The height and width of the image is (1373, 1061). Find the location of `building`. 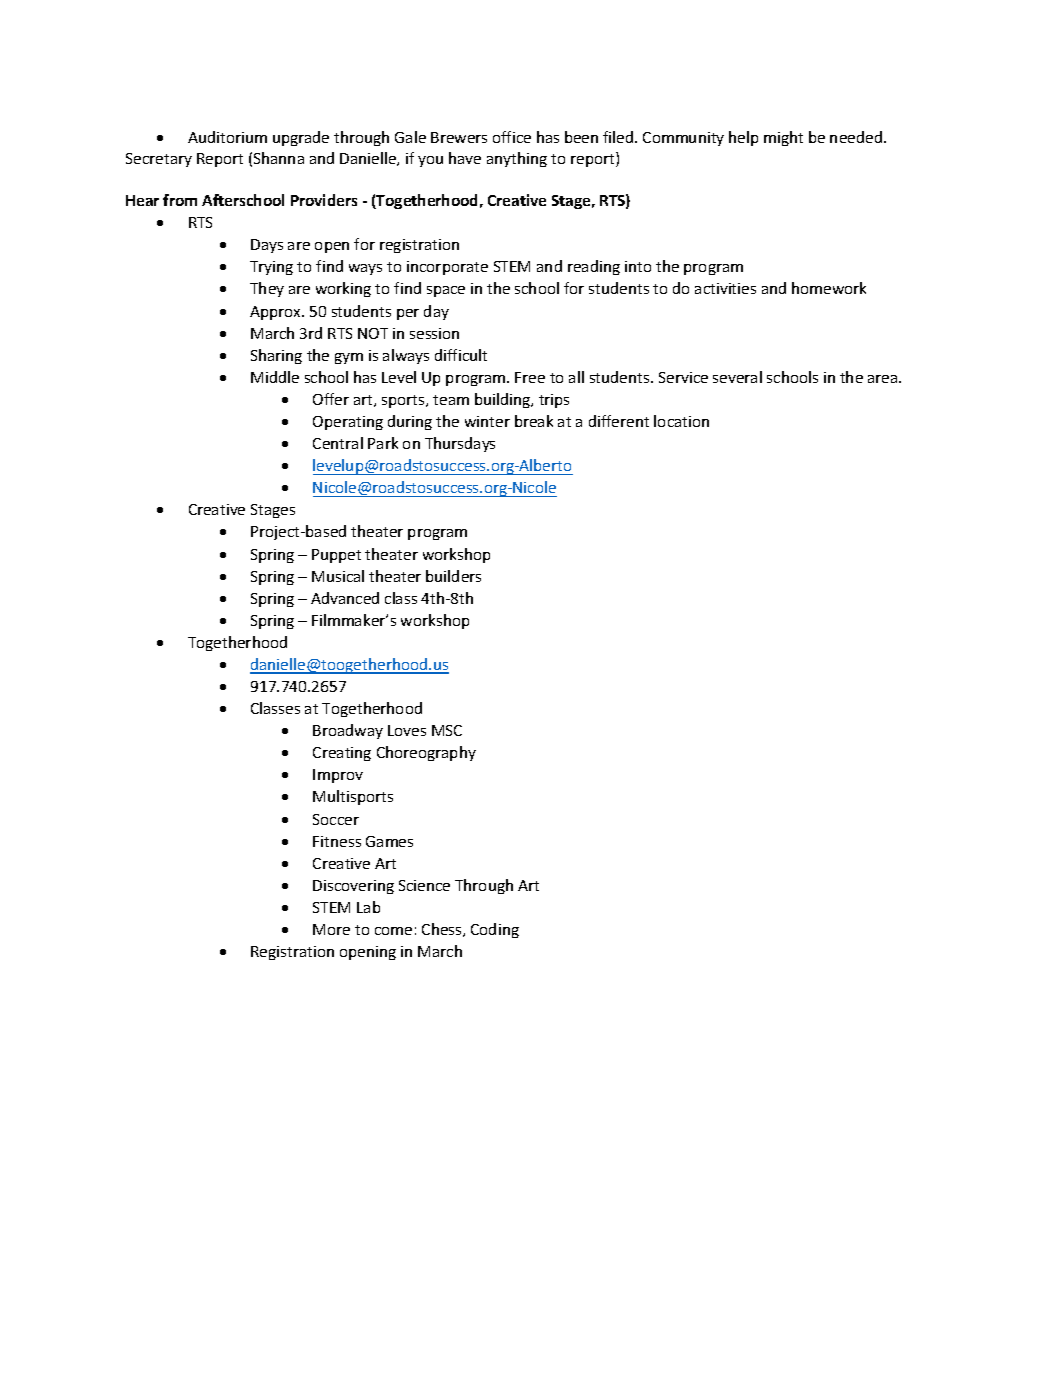

building is located at coordinates (504, 400).
